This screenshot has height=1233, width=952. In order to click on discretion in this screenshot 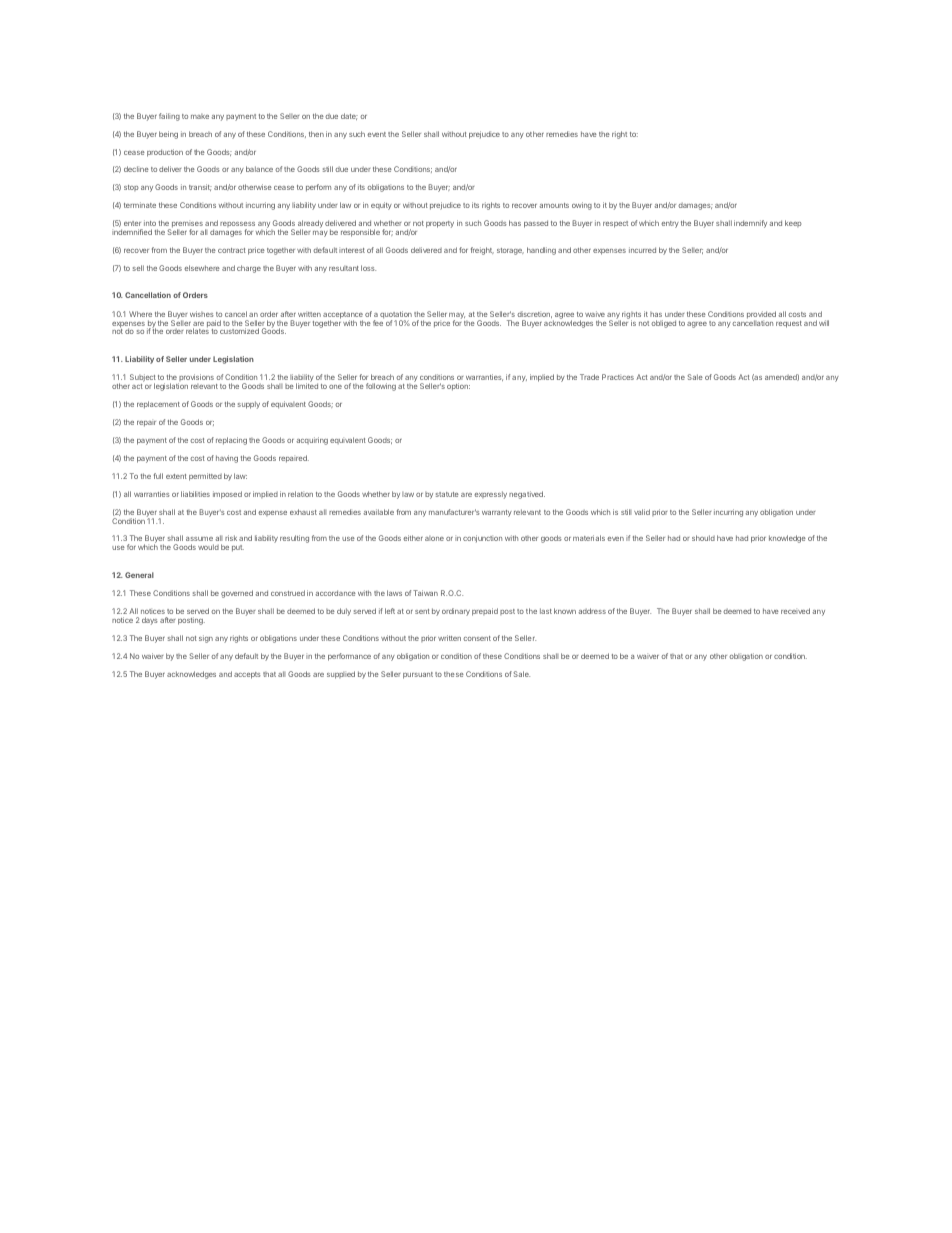, I will do `click(534, 314)`.
